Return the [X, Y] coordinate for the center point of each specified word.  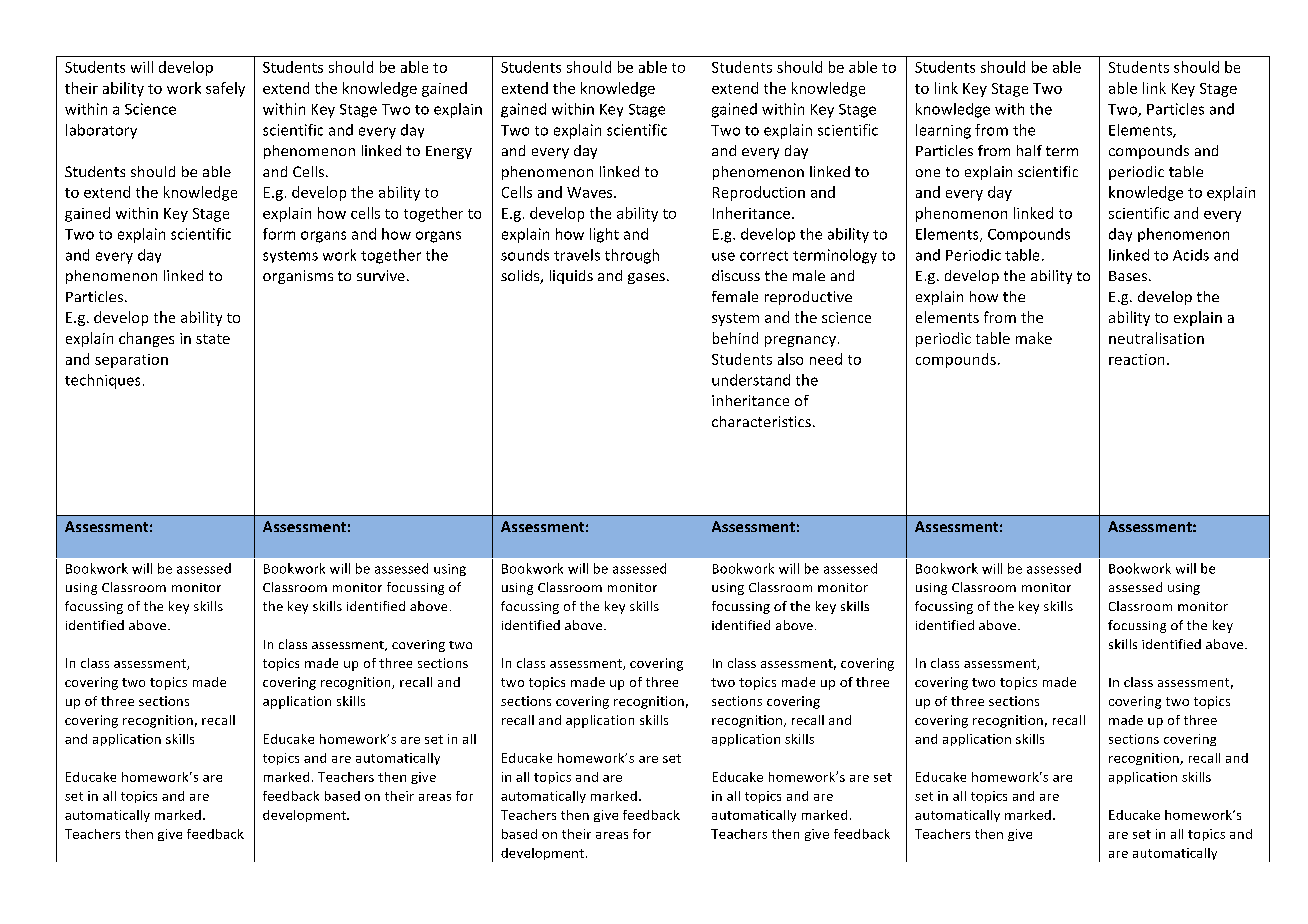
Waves [591, 192]
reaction [1136, 359]
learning [943, 131]
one [928, 173]
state [213, 339]
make [1034, 338]
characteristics [761, 421]
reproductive [808, 298]
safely [225, 89]
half [1029, 150]
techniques [102, 381]
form [279, 234]
